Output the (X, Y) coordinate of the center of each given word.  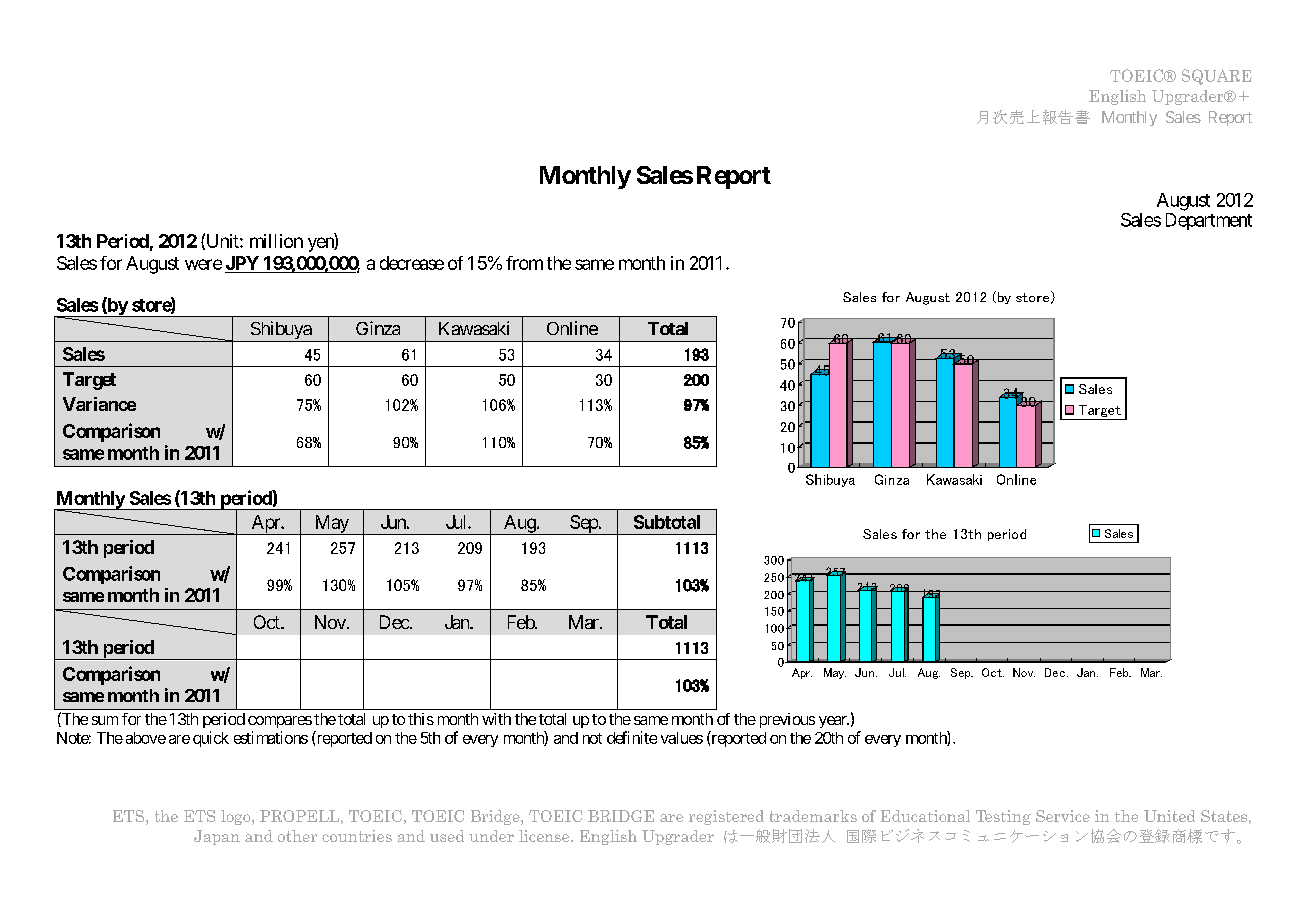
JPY (243, 264)
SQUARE (1217, 77)
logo (237, 817)
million (276, 241)
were (203, 264)
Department (1209, 221)
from (524, 263)
